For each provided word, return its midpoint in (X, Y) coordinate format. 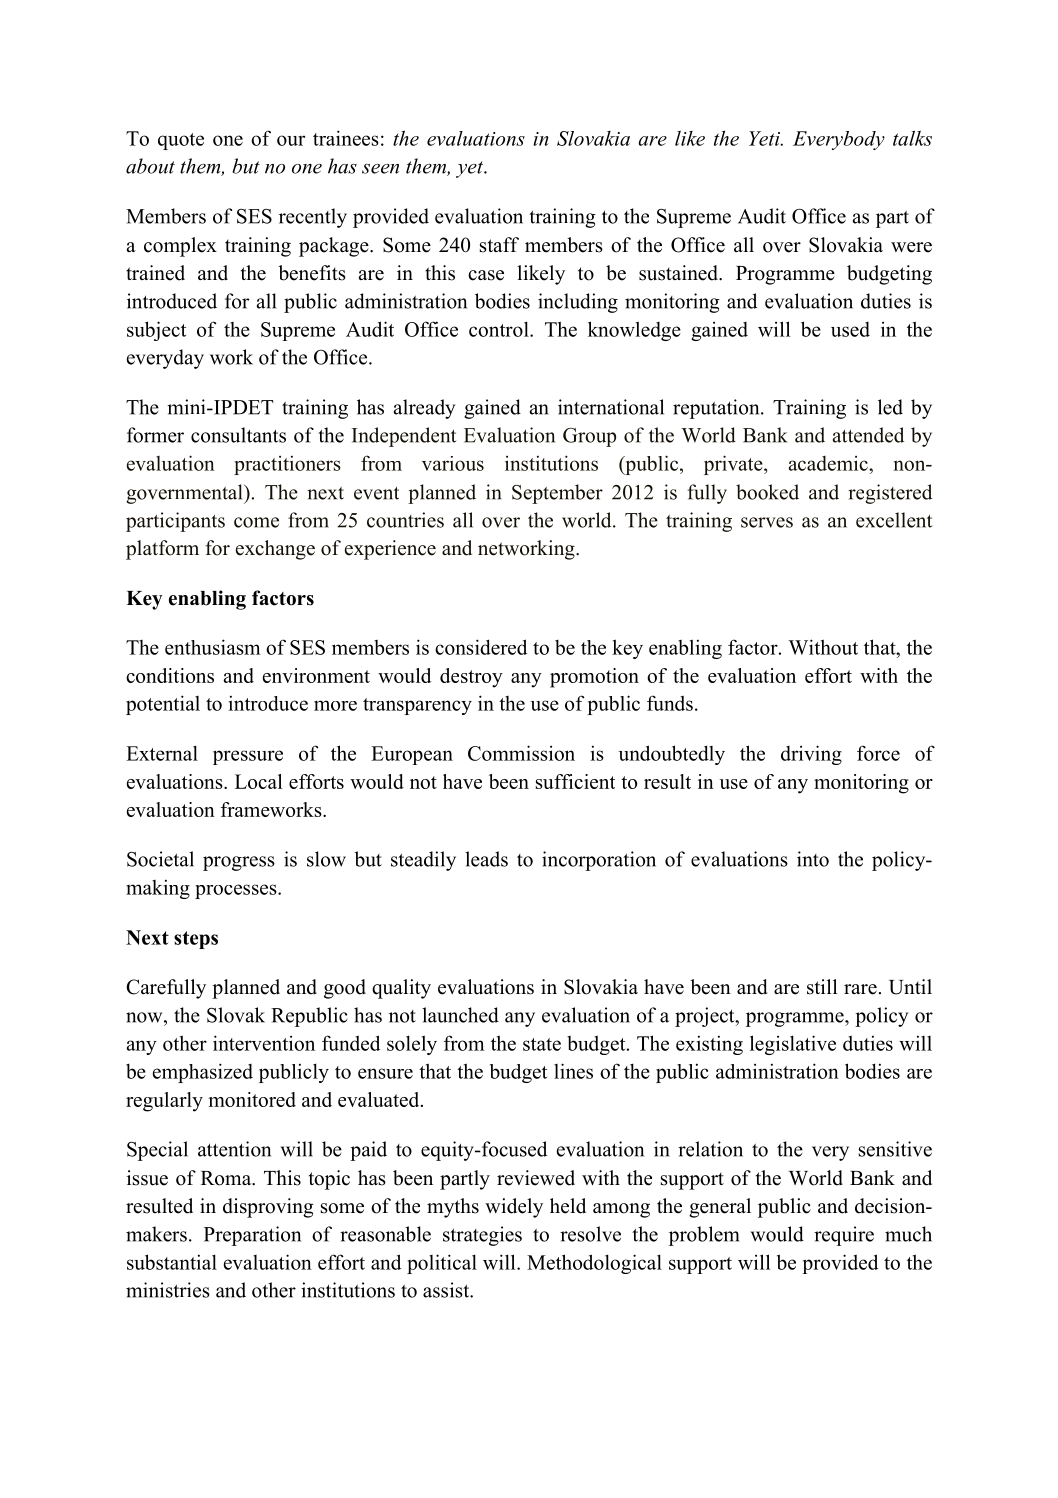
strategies (482, 1236)
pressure (248, 757)
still (822, 987)
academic (829, 463)
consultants (238, 435)
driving (811, 755)
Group (589, 437)
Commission (521, 753)
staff (499, 245)
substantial (172, 1262)
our (291, 140)
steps (196, 940)
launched (460, 1015)
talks (912, 138)
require (844, 1236)
